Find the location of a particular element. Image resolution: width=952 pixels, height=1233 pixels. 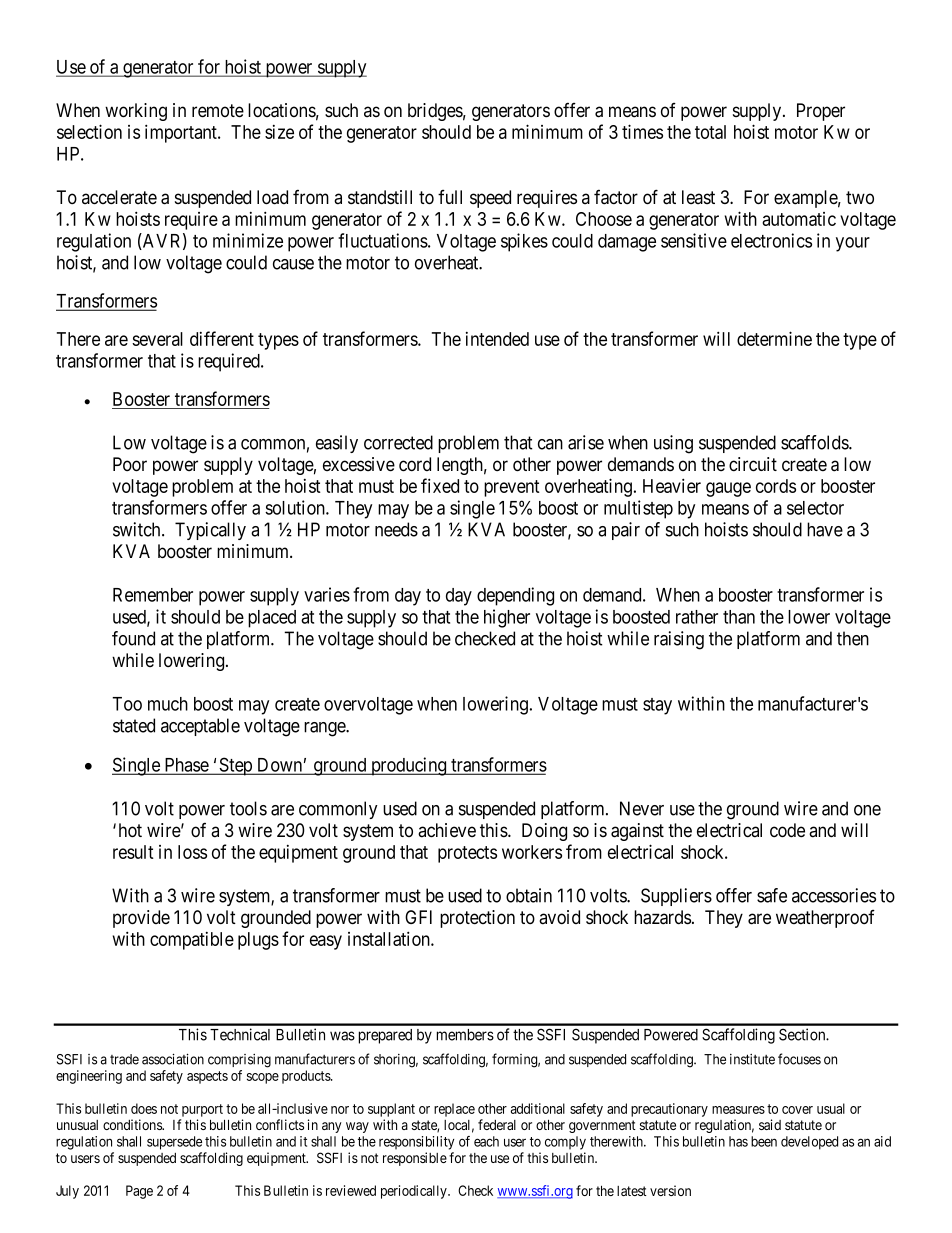

full is located at coordinates (450, 197).
